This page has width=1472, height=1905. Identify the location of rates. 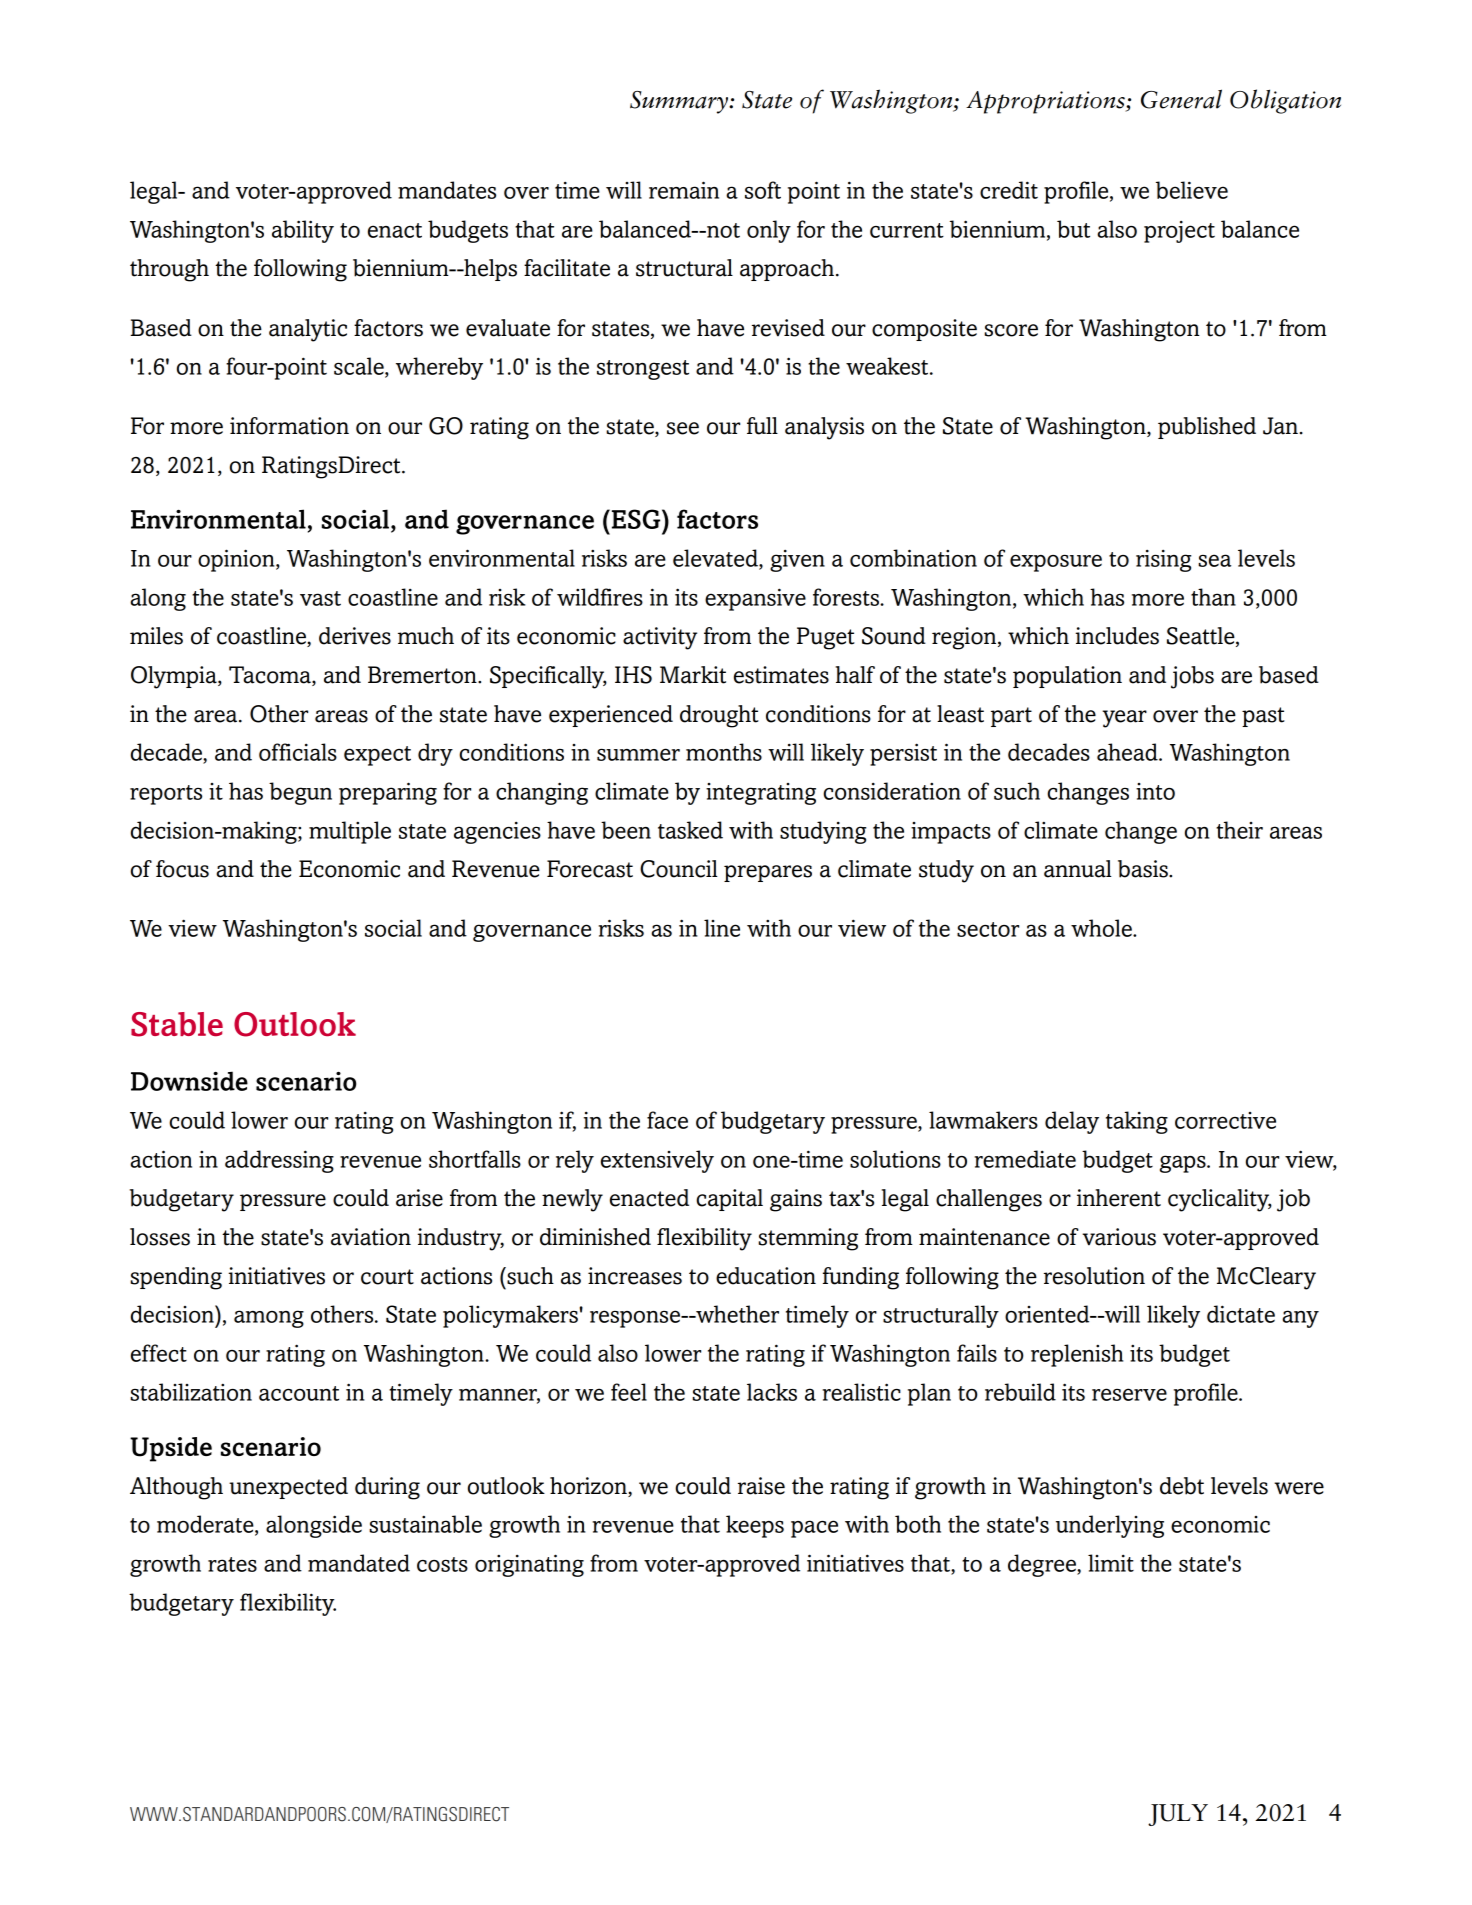
(232, 1564).
